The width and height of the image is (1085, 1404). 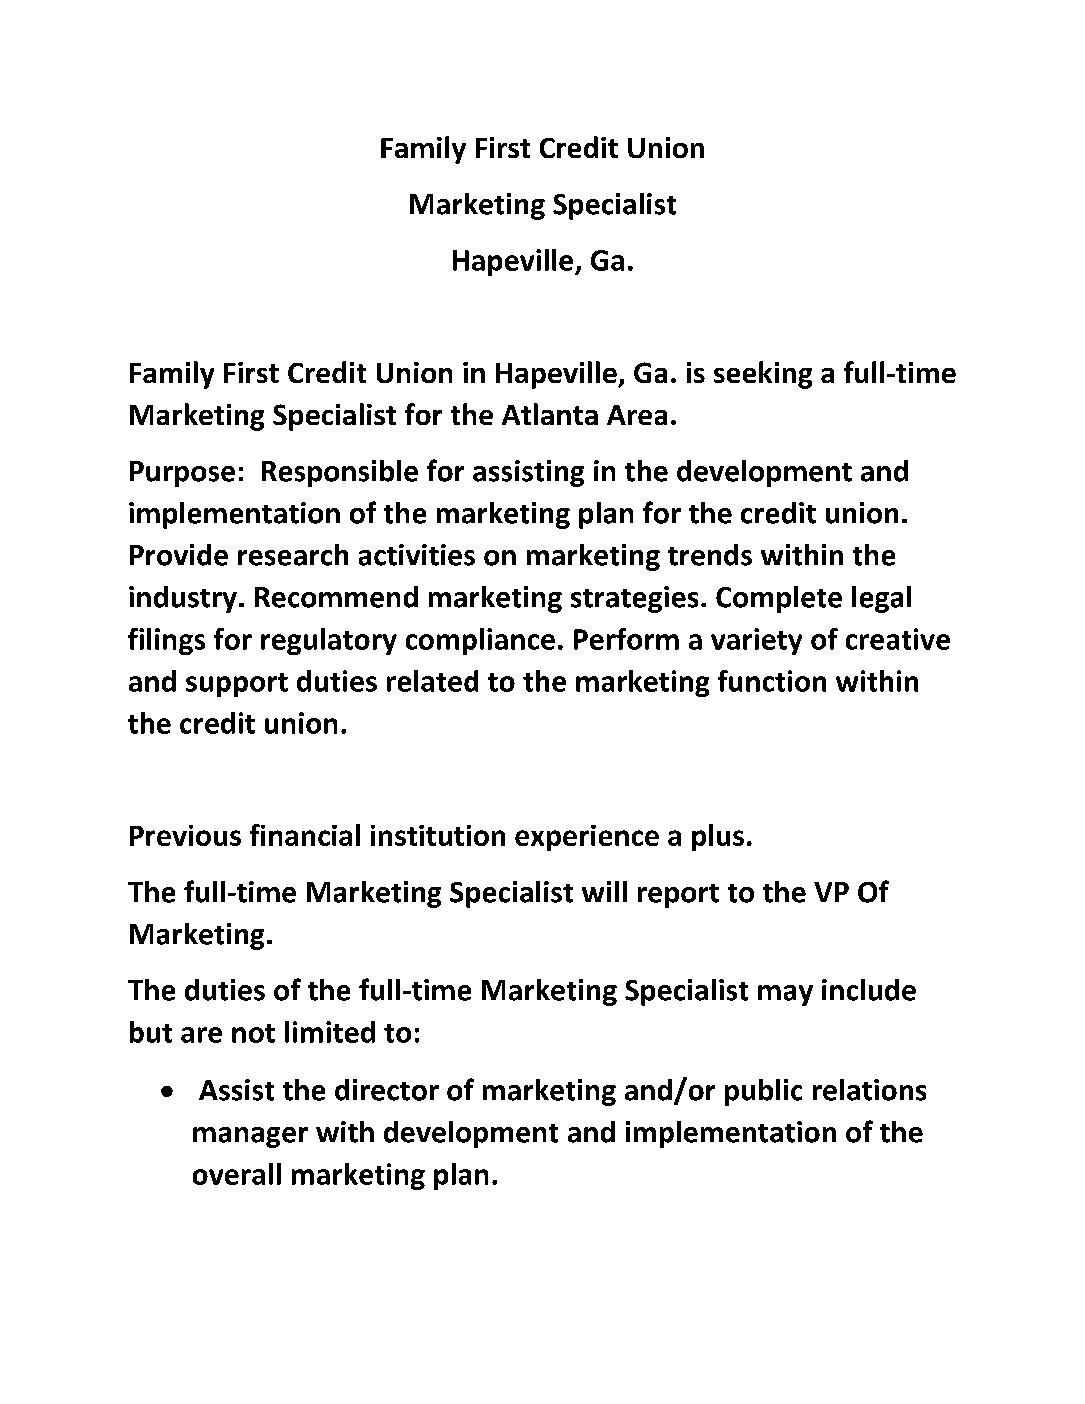 What do you see at coordinates (250, 1137) in the image?
I see `manager` at bounding box center [250, 1137].
